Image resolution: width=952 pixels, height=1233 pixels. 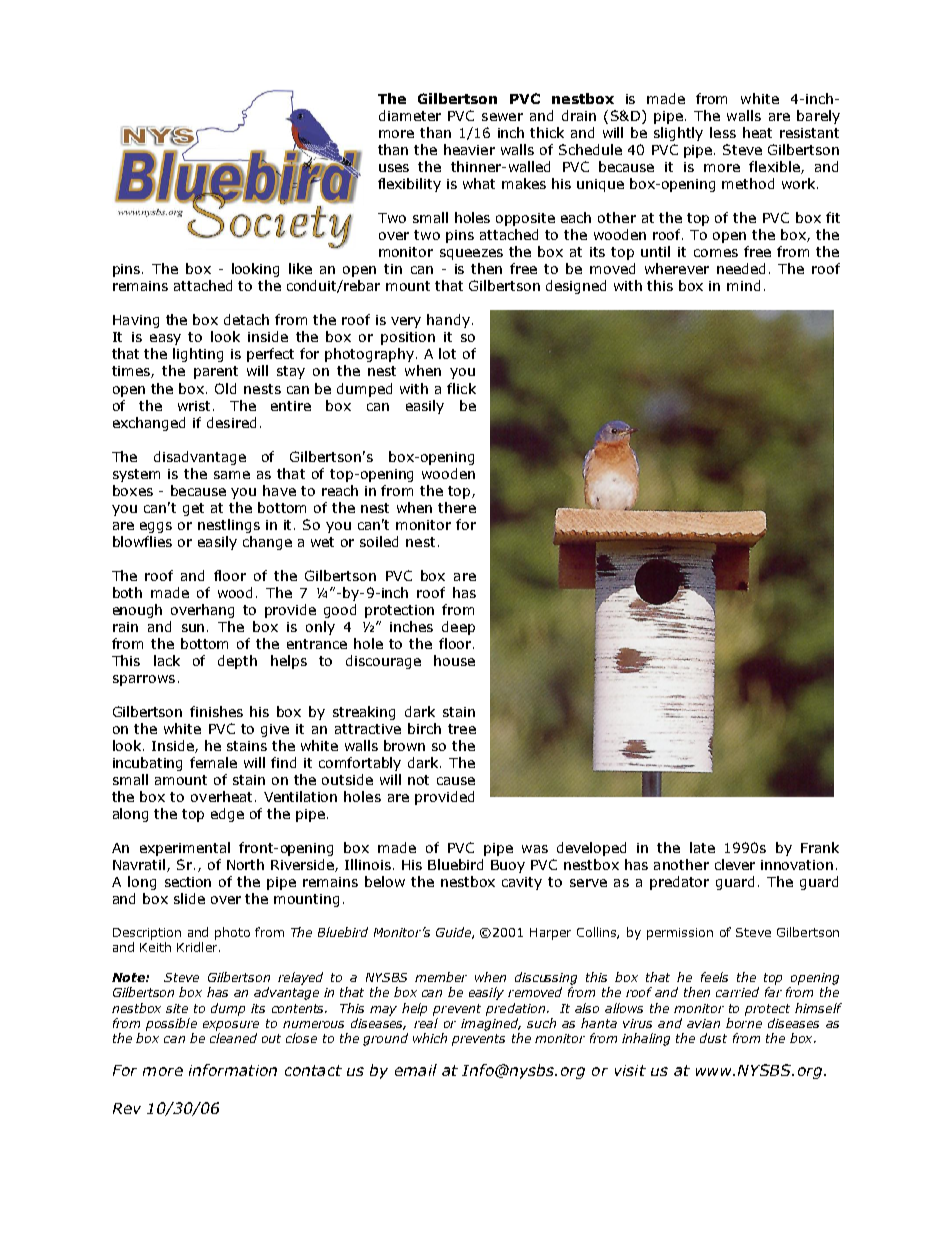 I want to click on late, so click(x=702, y=847).
